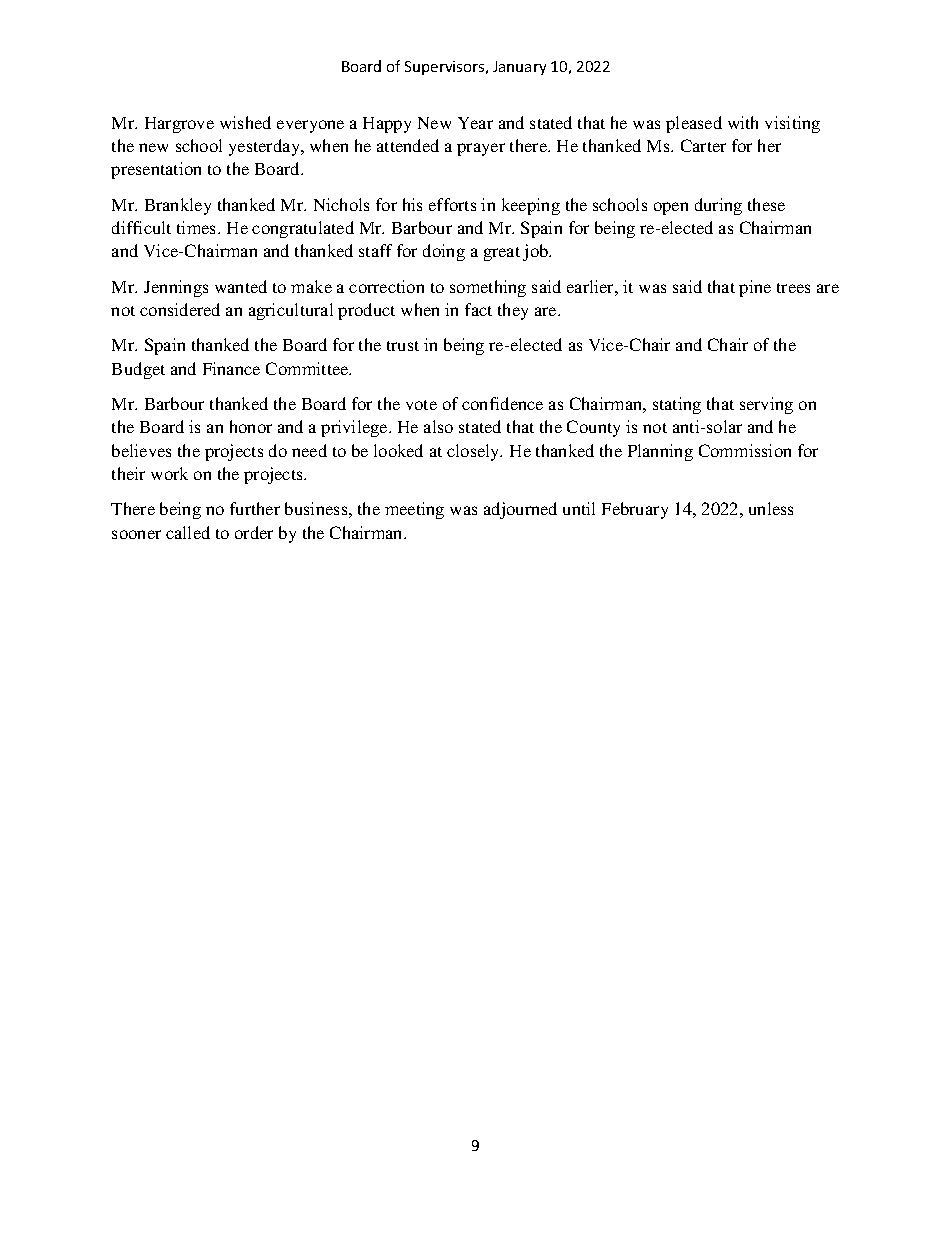 The image size is (952, 1233). Describe the element at coordinates (478, 309) in the document. I see `fact` at that location.
